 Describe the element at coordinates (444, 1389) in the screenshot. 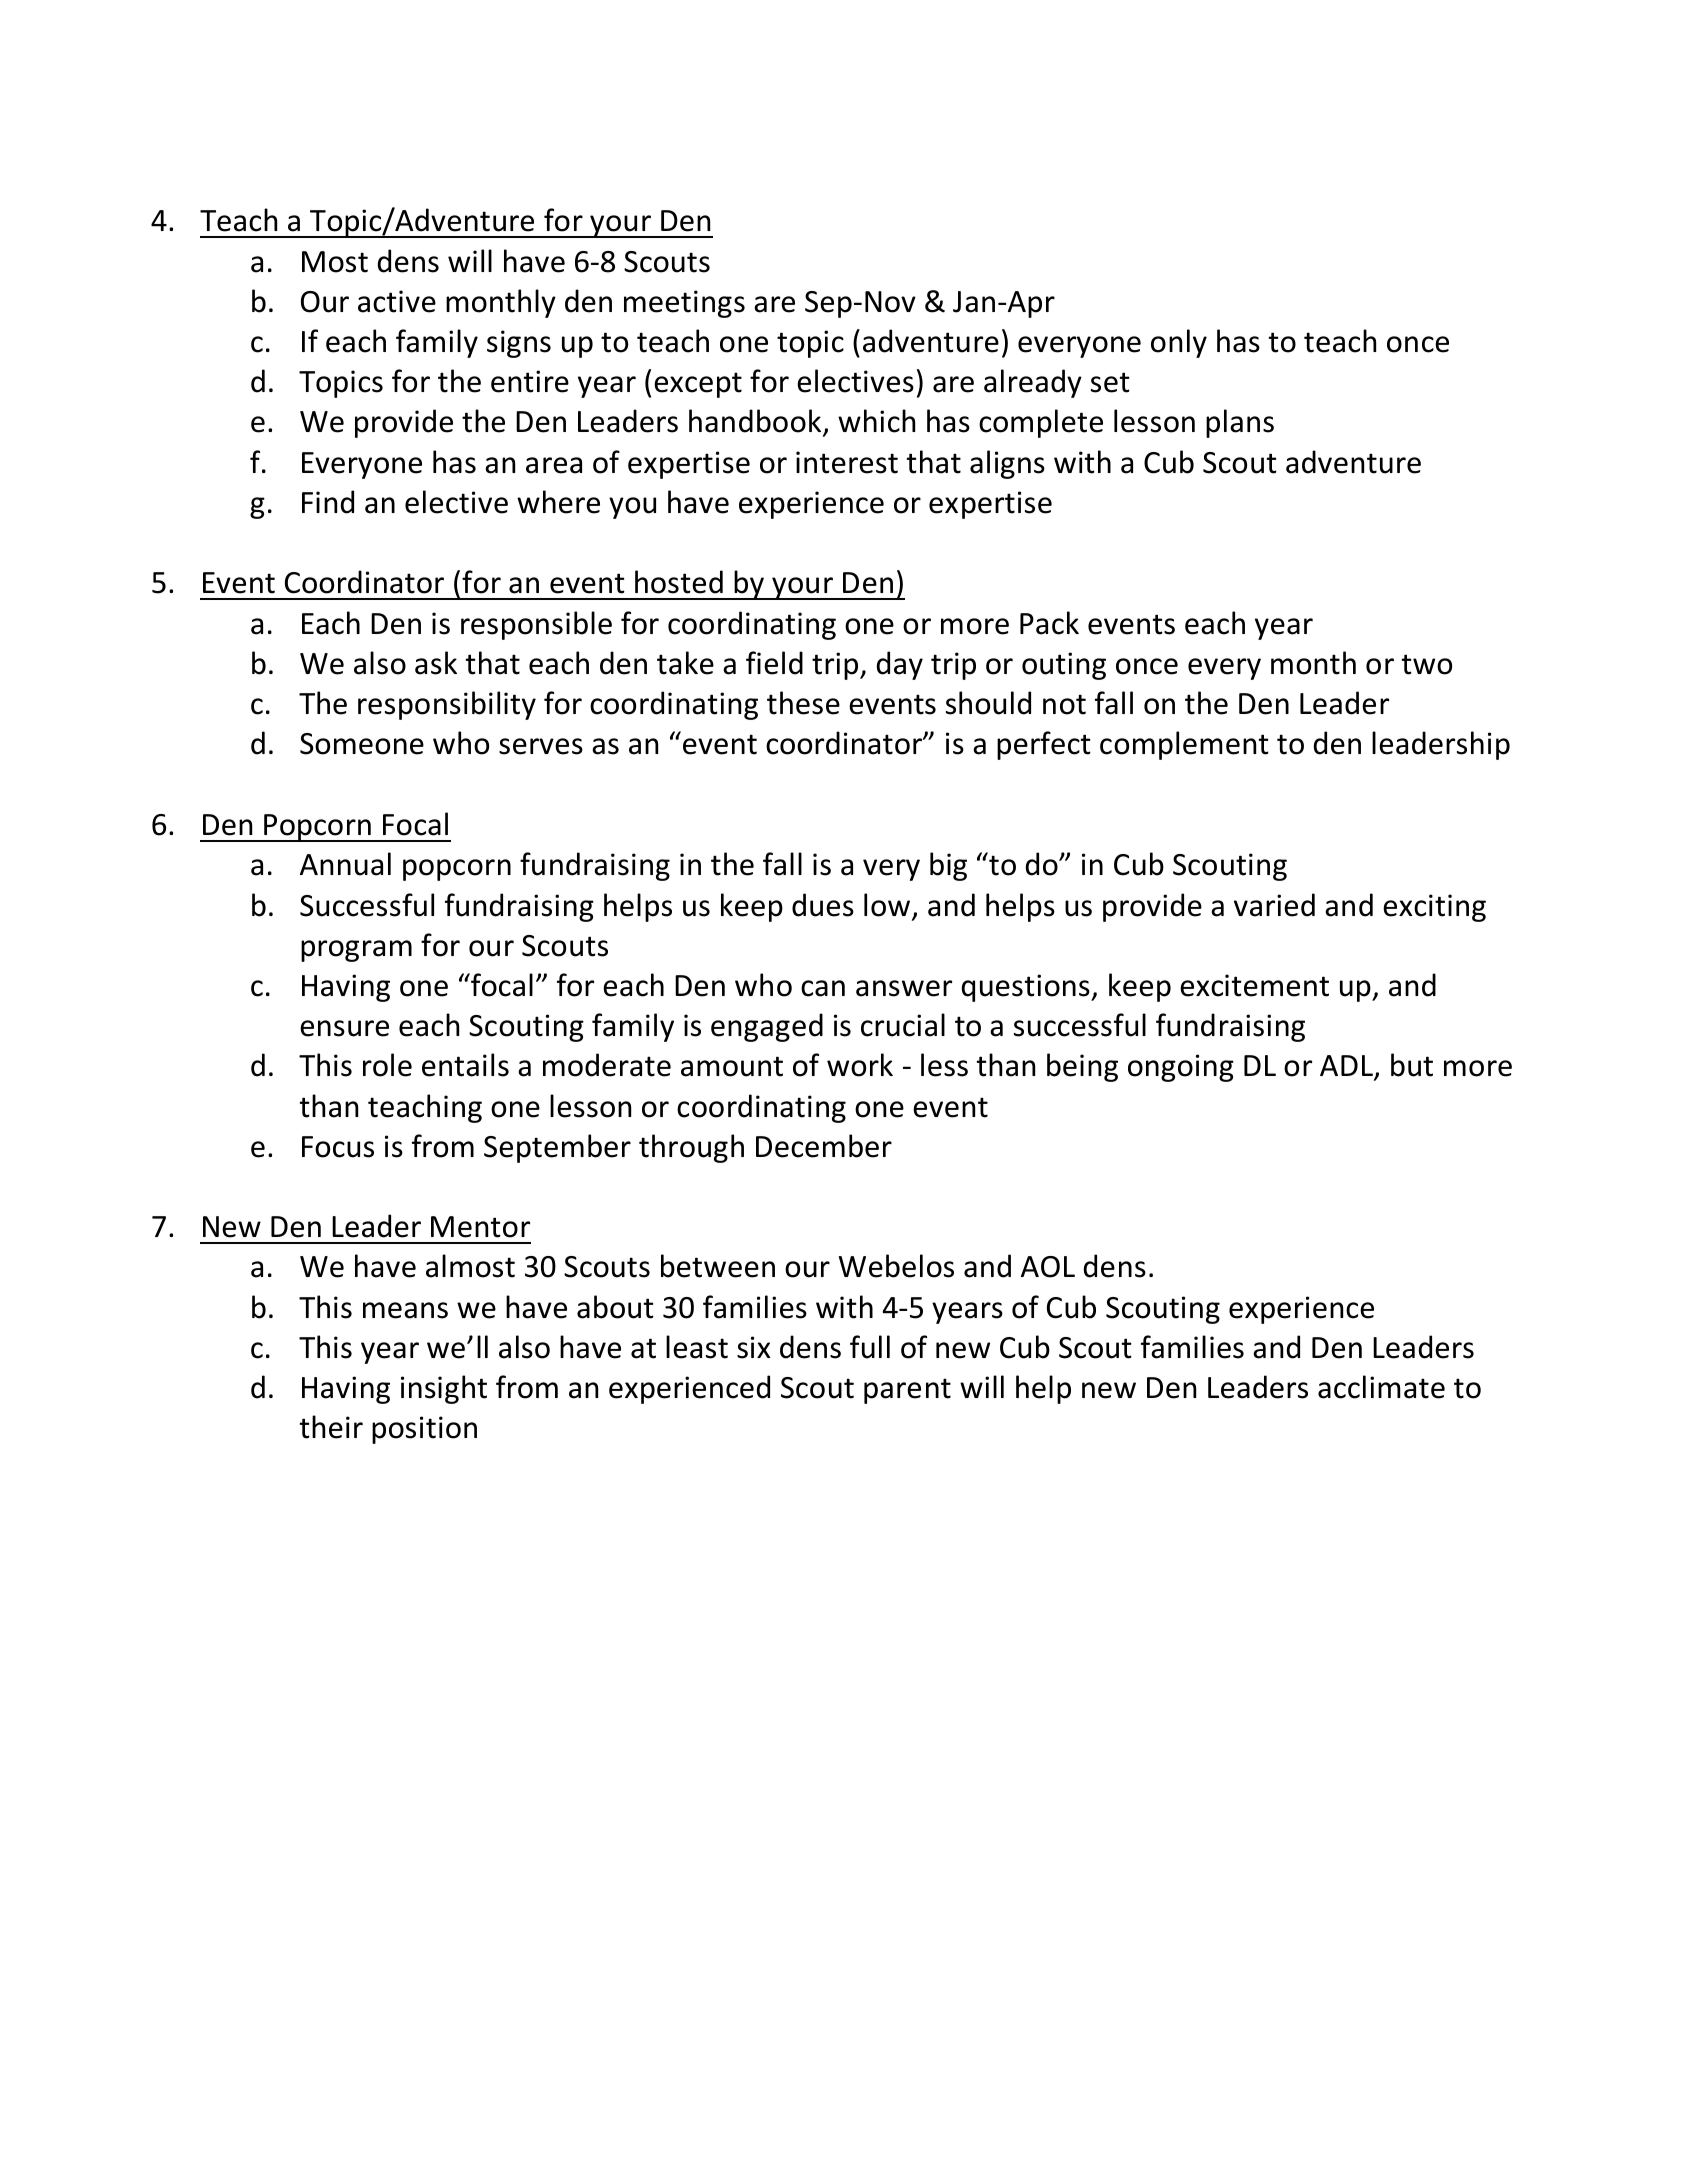

I see `insight` at that location.
